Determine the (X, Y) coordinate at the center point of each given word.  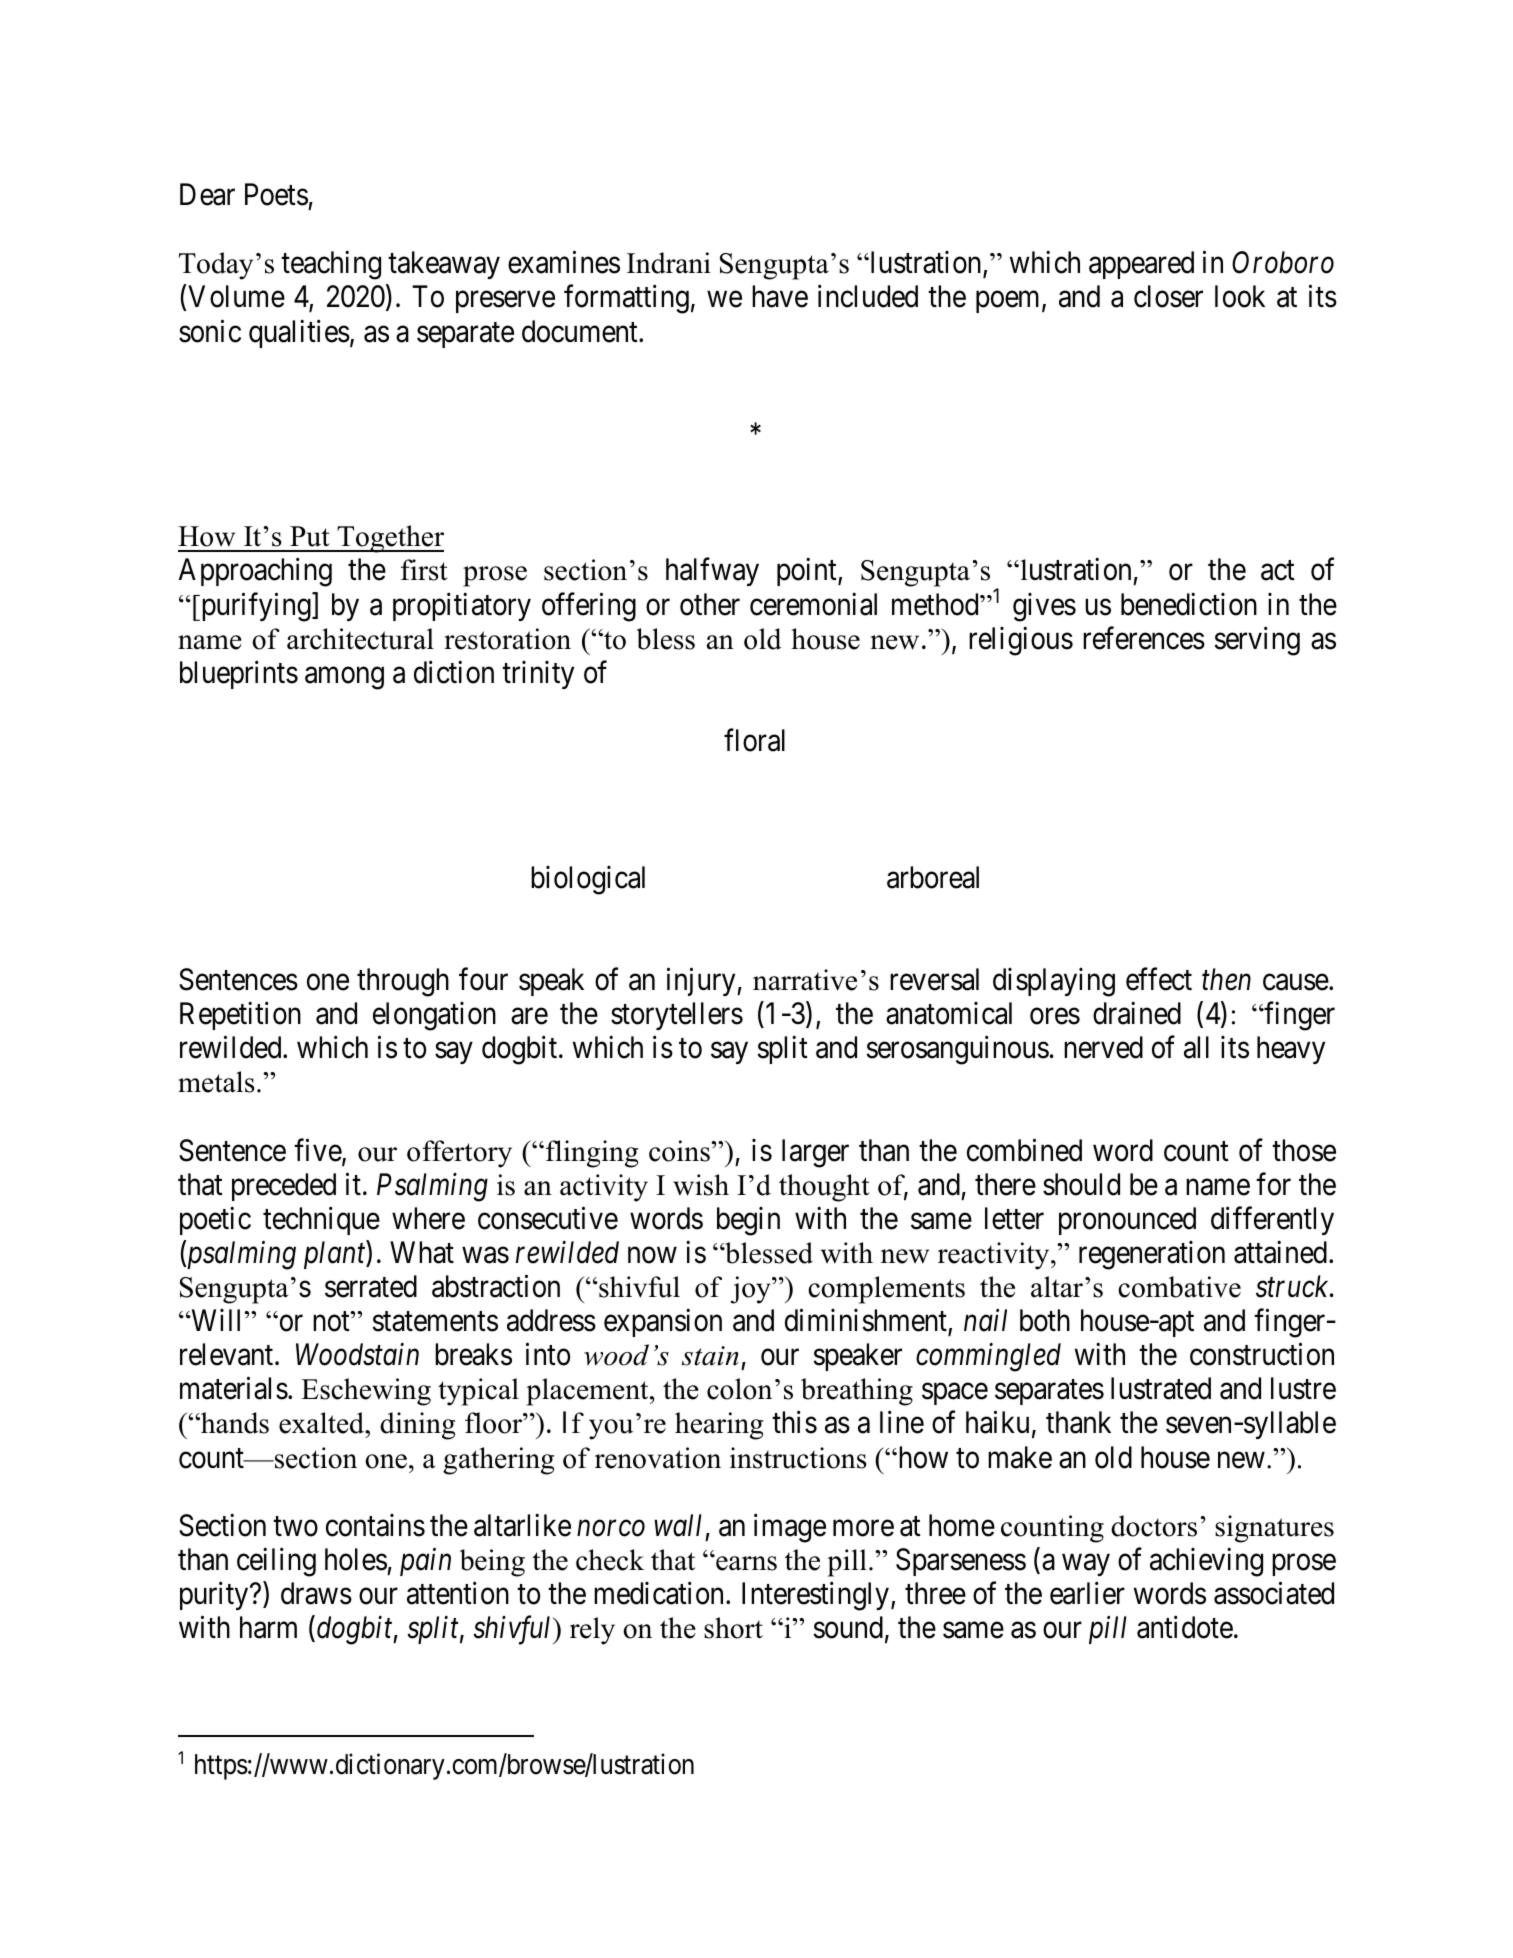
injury (702, 982)
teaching (331, 265)
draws (316, 1593)
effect (1159, 979)
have (780, 296)
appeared (1141, 265)
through (403, 982)
